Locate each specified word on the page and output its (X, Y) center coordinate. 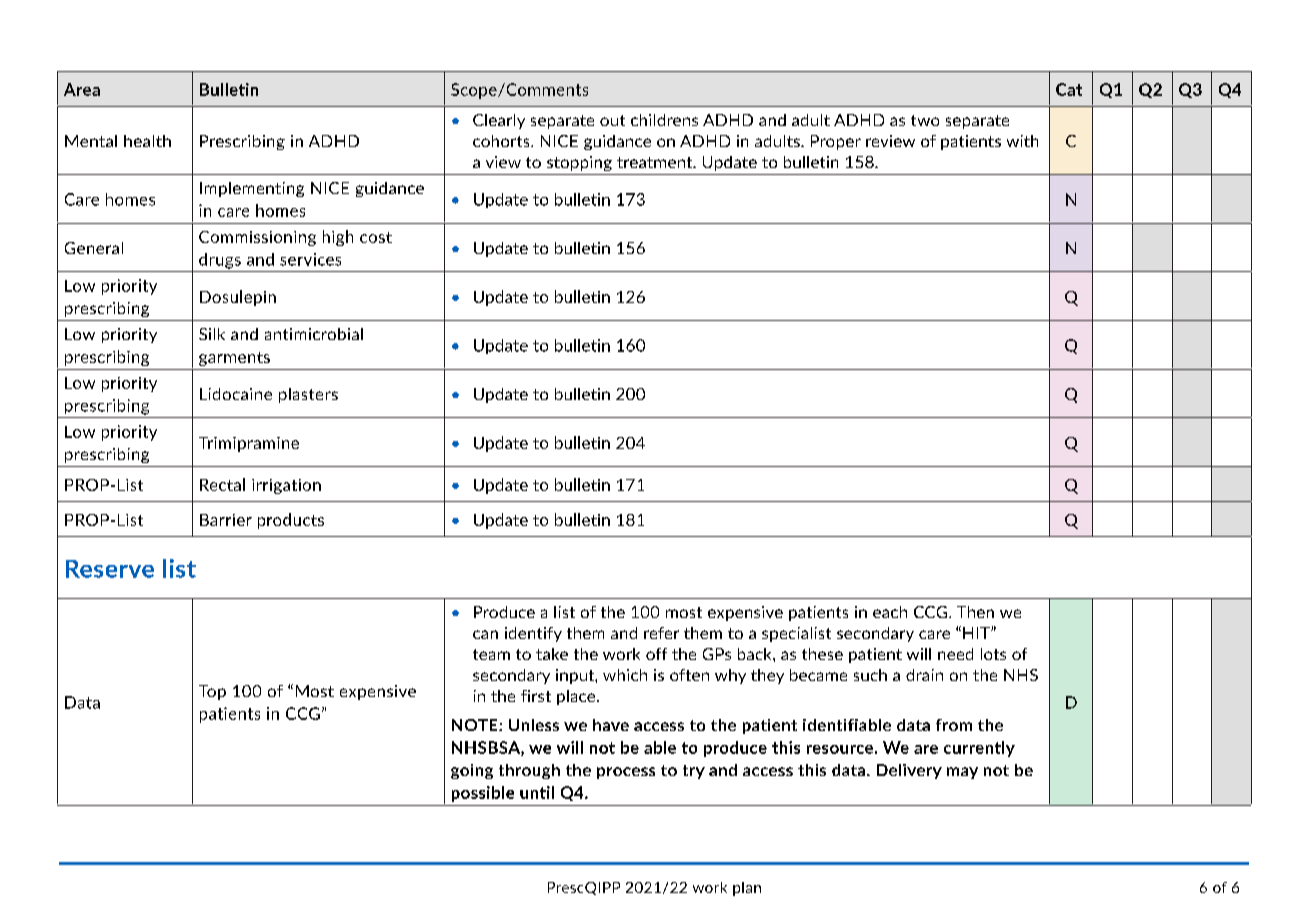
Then (975, 612)
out (612, 120)
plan (747, 889)
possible (483, 794)
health (147, 141)
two (925, 120)
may (962, 773)
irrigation (286, 486)
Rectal (222, 484)
